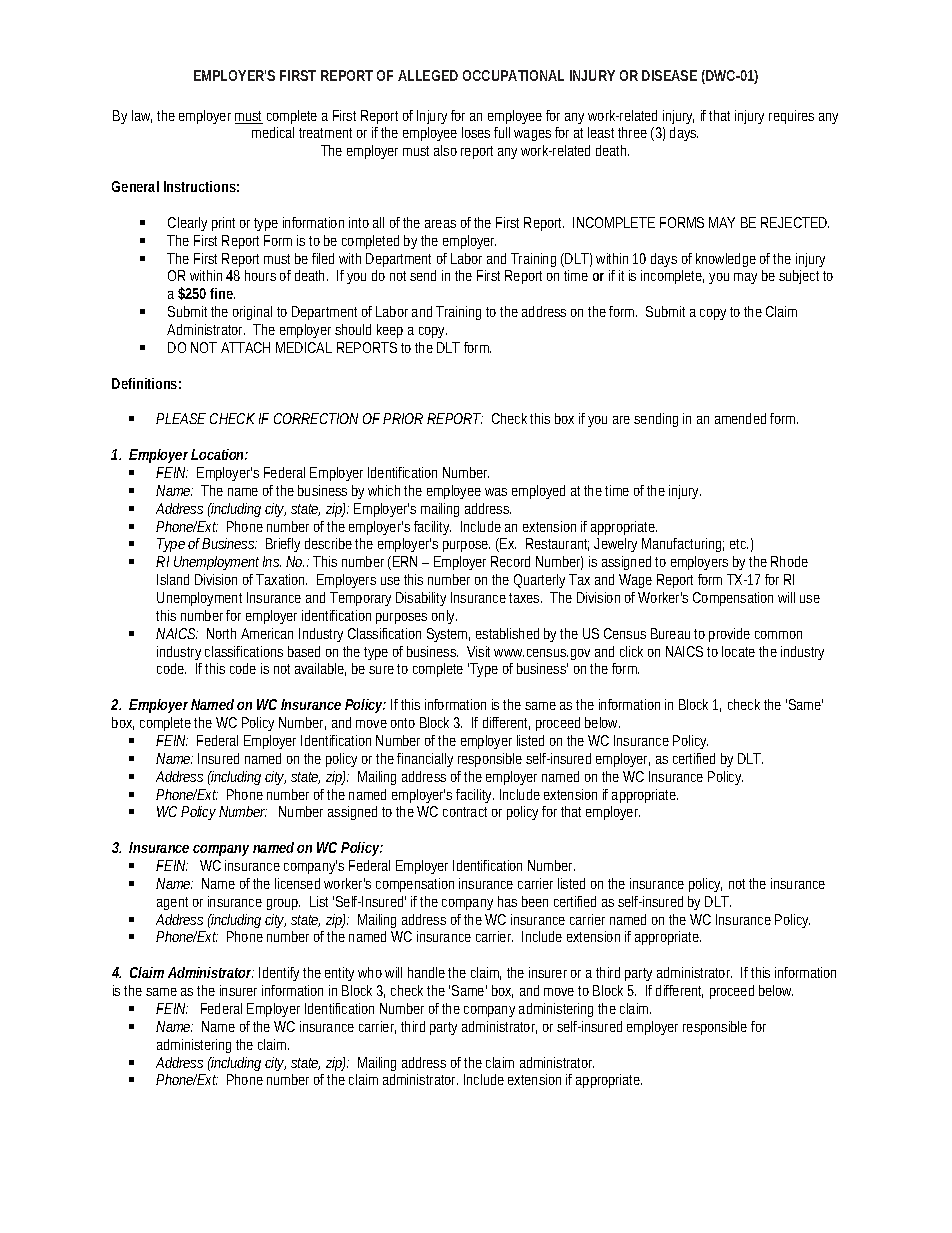 This screenshot has height=1233, width=952. I want to click on agent, so click(172, 903).
